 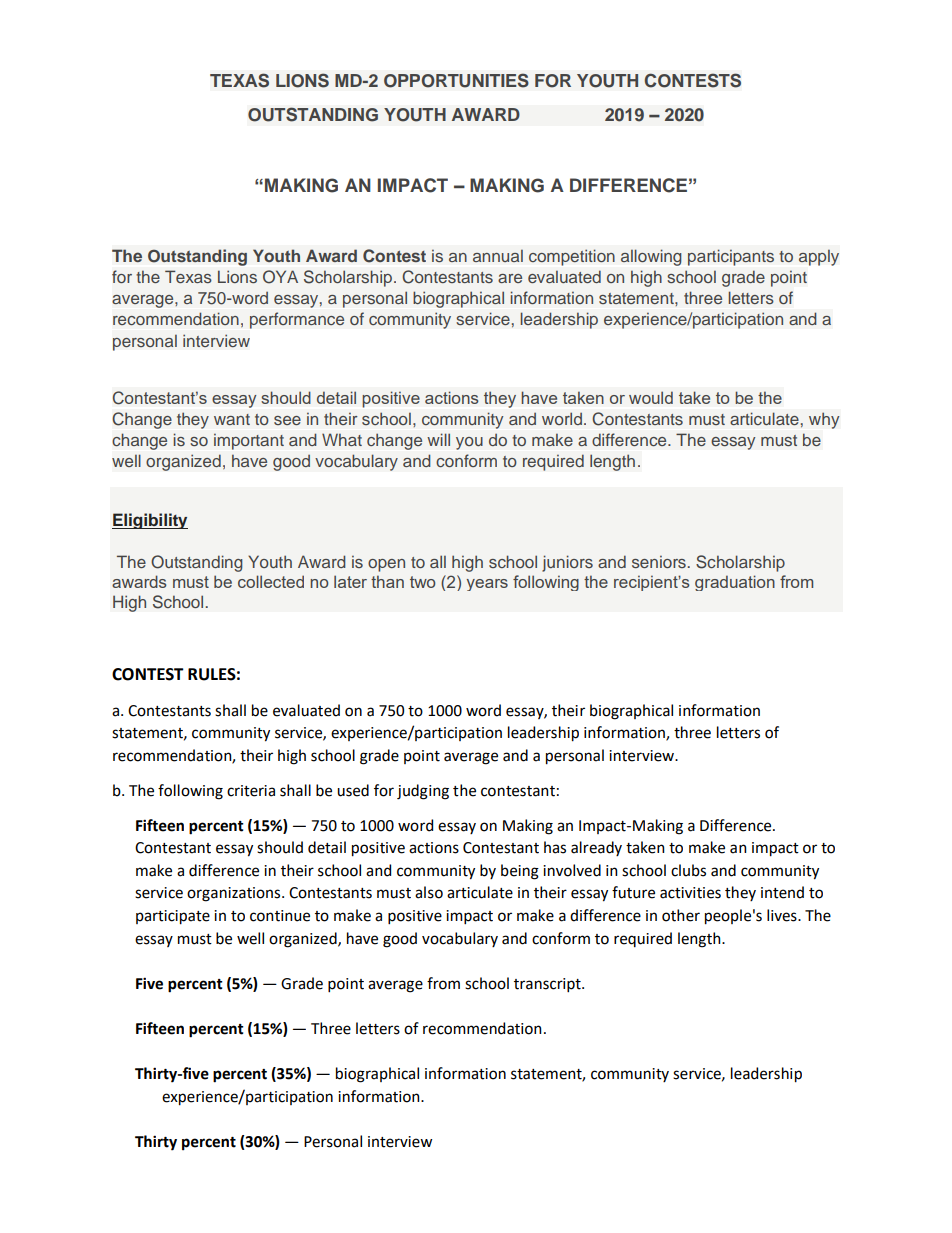 I want to click on participants, so click(x=731, y=257).
